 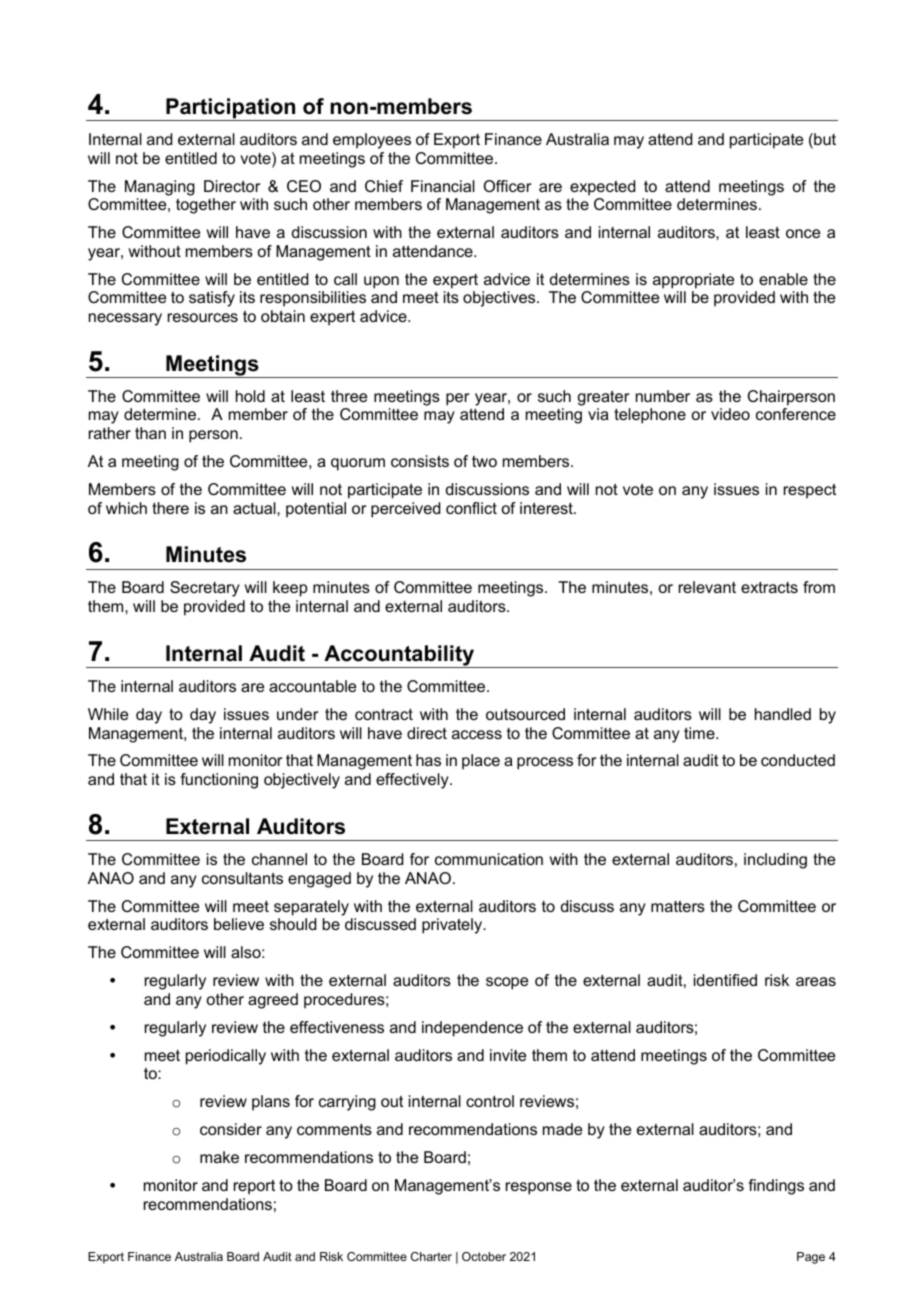 What do you see at coordinates (477, 734) in the page?
I see `access` at bounding box center [477, 734].
